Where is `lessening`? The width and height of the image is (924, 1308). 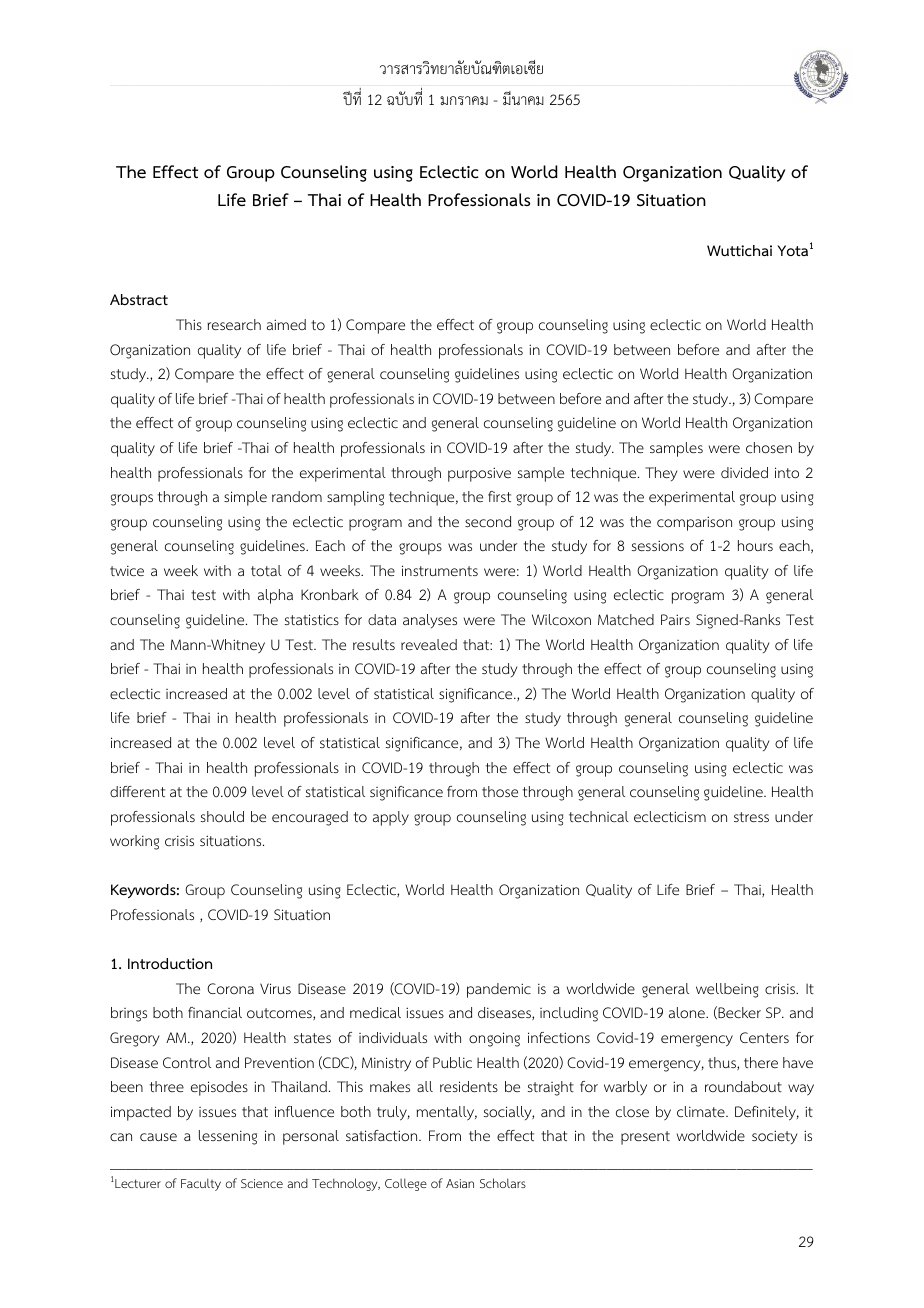
lessening is located at coordinates (228, 1137).
